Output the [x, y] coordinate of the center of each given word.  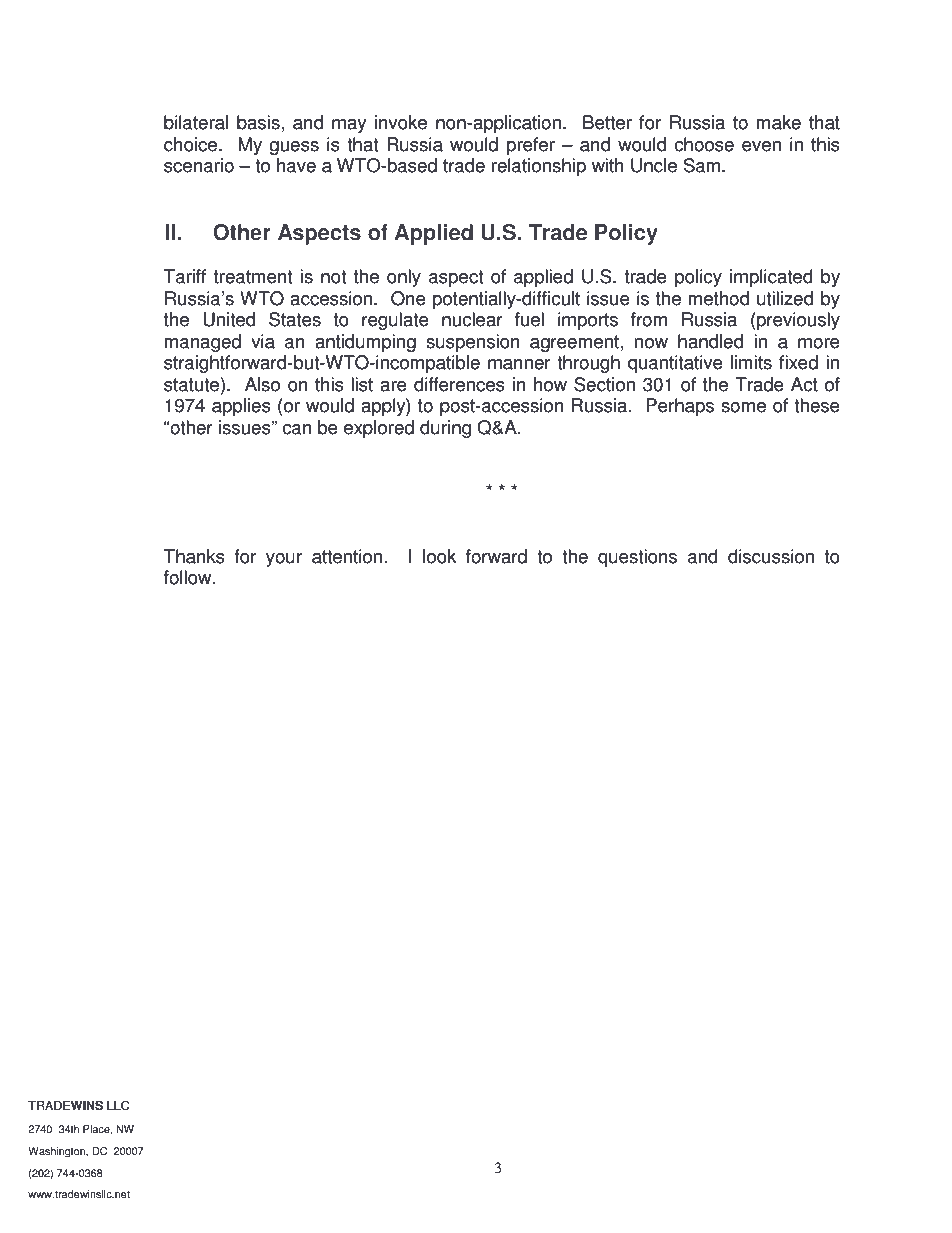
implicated [771, 278]
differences [459, 384]
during [445, 429]
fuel [529, 319]
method [719, 298]
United [229, 319]
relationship [539, 167]
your [284, 560]
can [297, 429]
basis [258, 122]
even [761, 146]
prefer [531, 146]
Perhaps [680, 407]
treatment [253, 277]
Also [262, 384]
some [743, 407]
